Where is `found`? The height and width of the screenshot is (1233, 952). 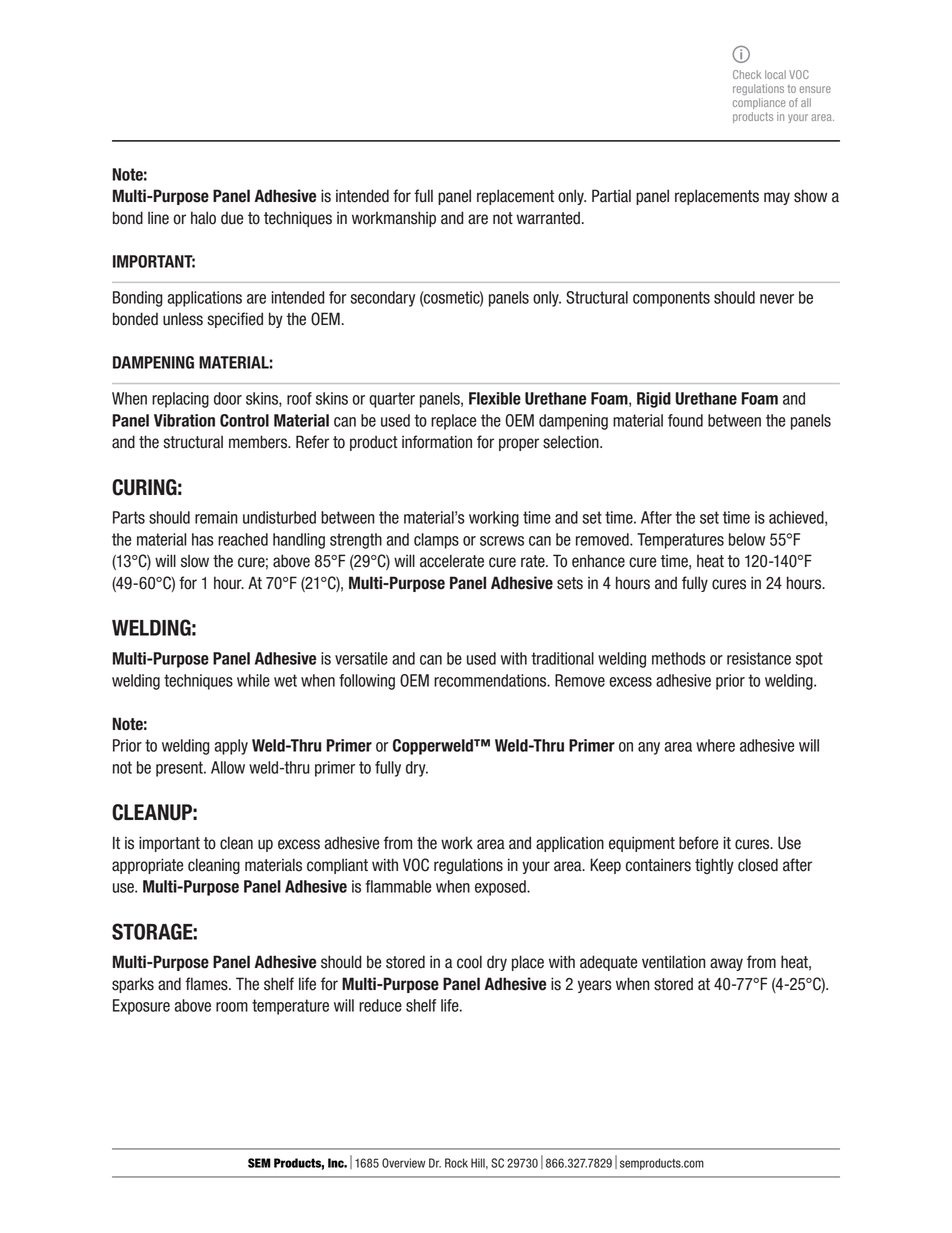
found is located at coordinates (685, 420).
